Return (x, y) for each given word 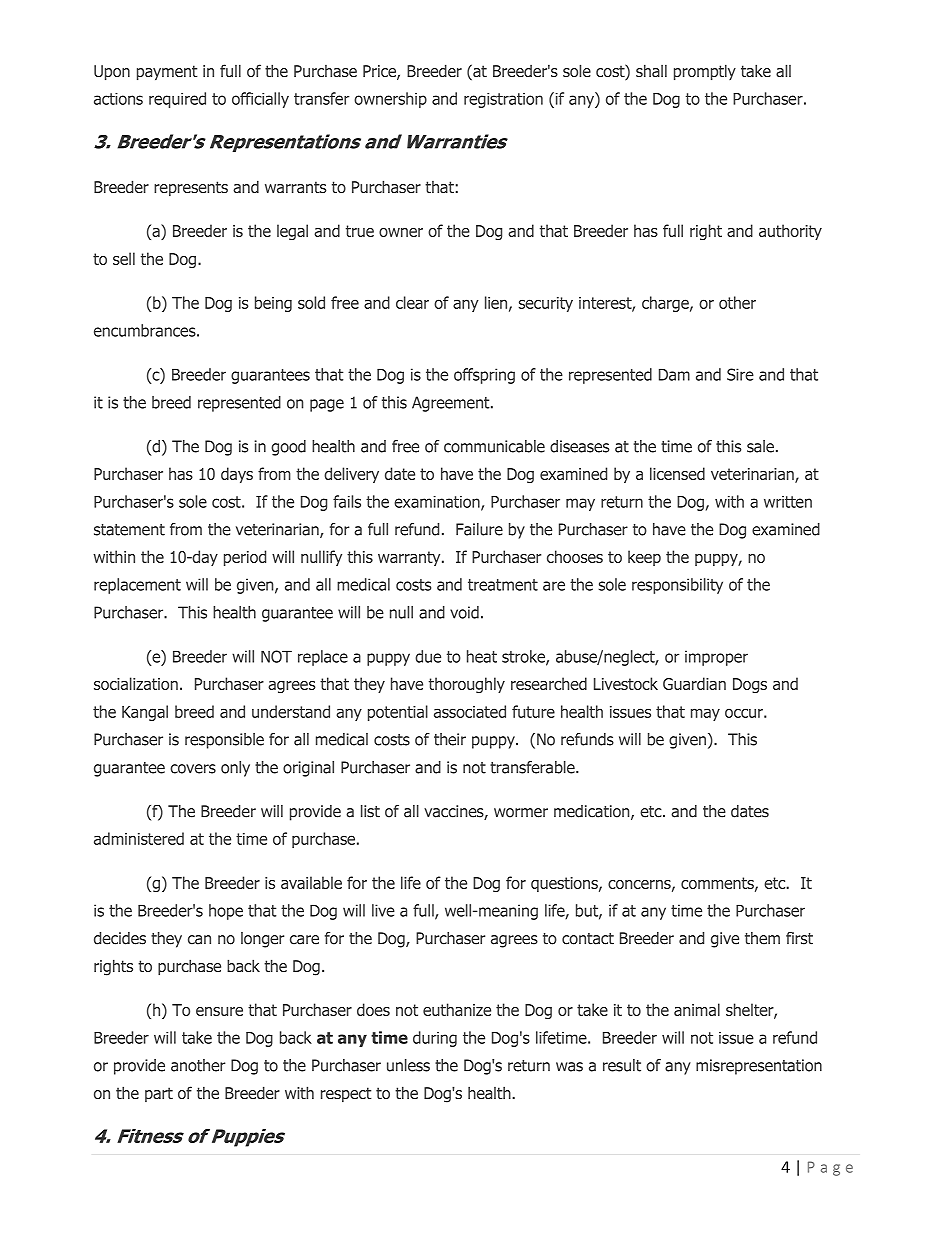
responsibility (677, 586)
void (464, 612)
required (177, 100)
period (245, 558)
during (435, 1039)
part (159, 1094)
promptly (705, 72)
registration (503, 100)
